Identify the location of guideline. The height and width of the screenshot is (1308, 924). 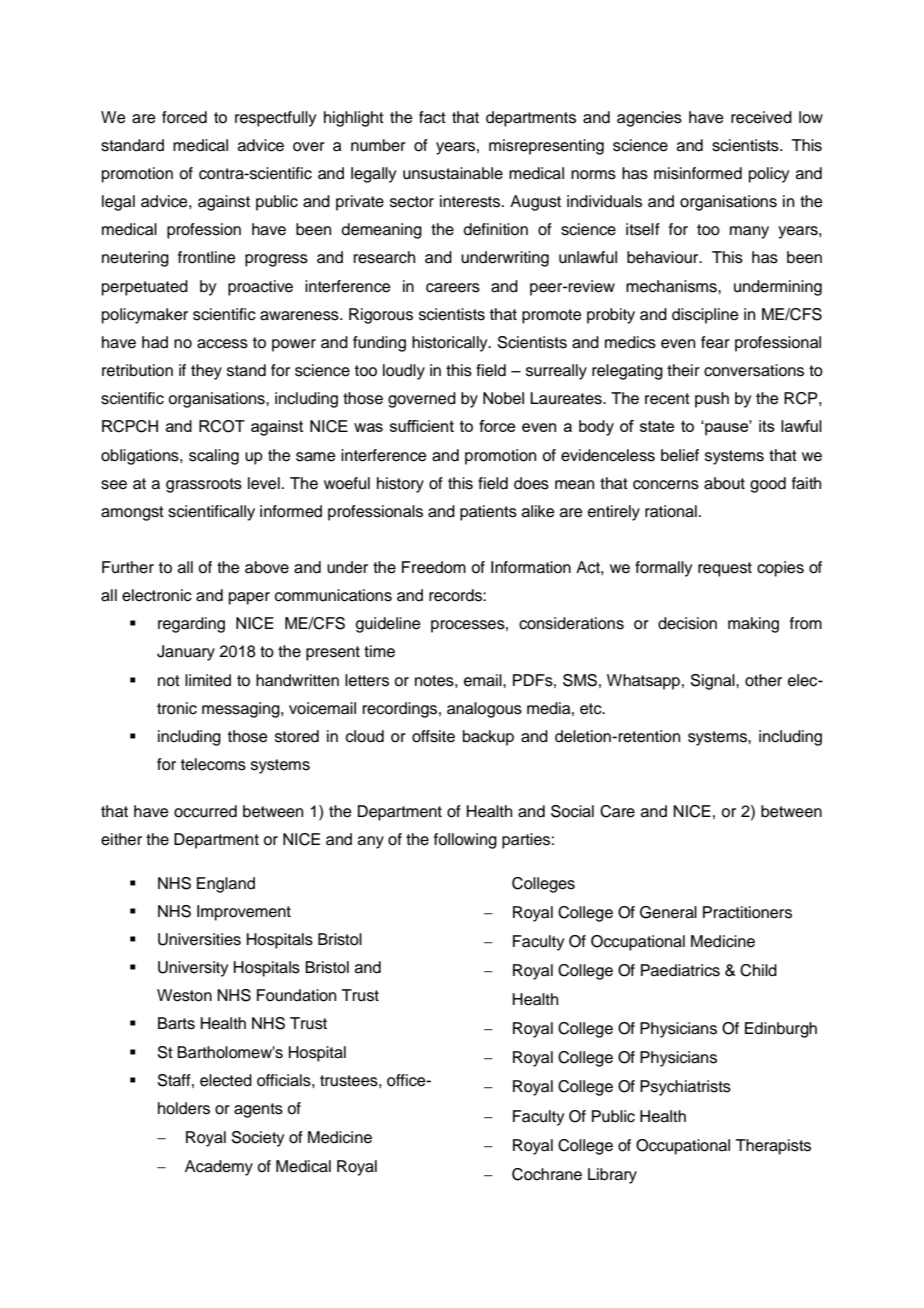
(388, 625).
